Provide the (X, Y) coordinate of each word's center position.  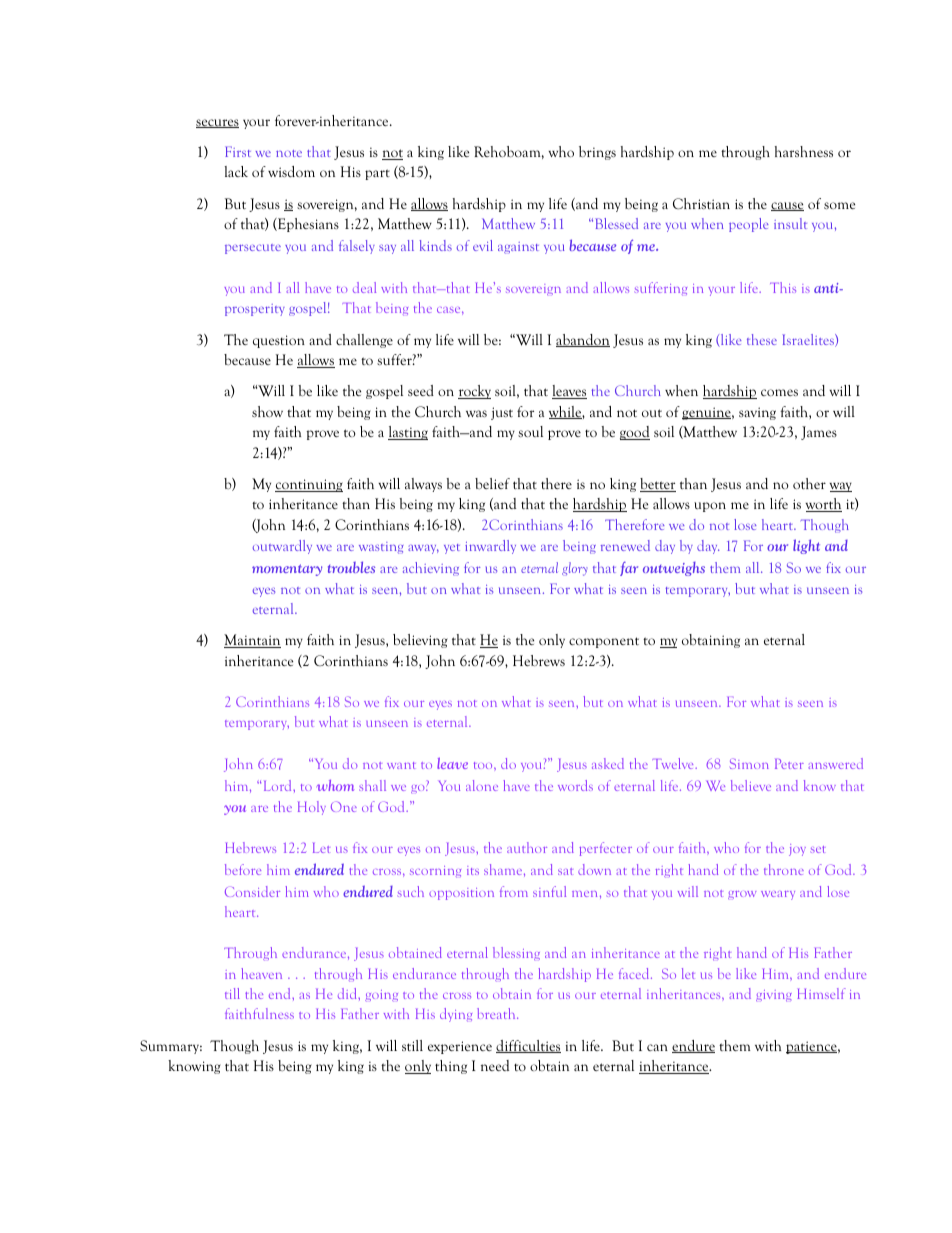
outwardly (282, 547)
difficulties (528, 1046)
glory (574, 569)
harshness (804, 151)
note (289, 153)
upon (710, 507)
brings (597, 153)
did (348, 993)
